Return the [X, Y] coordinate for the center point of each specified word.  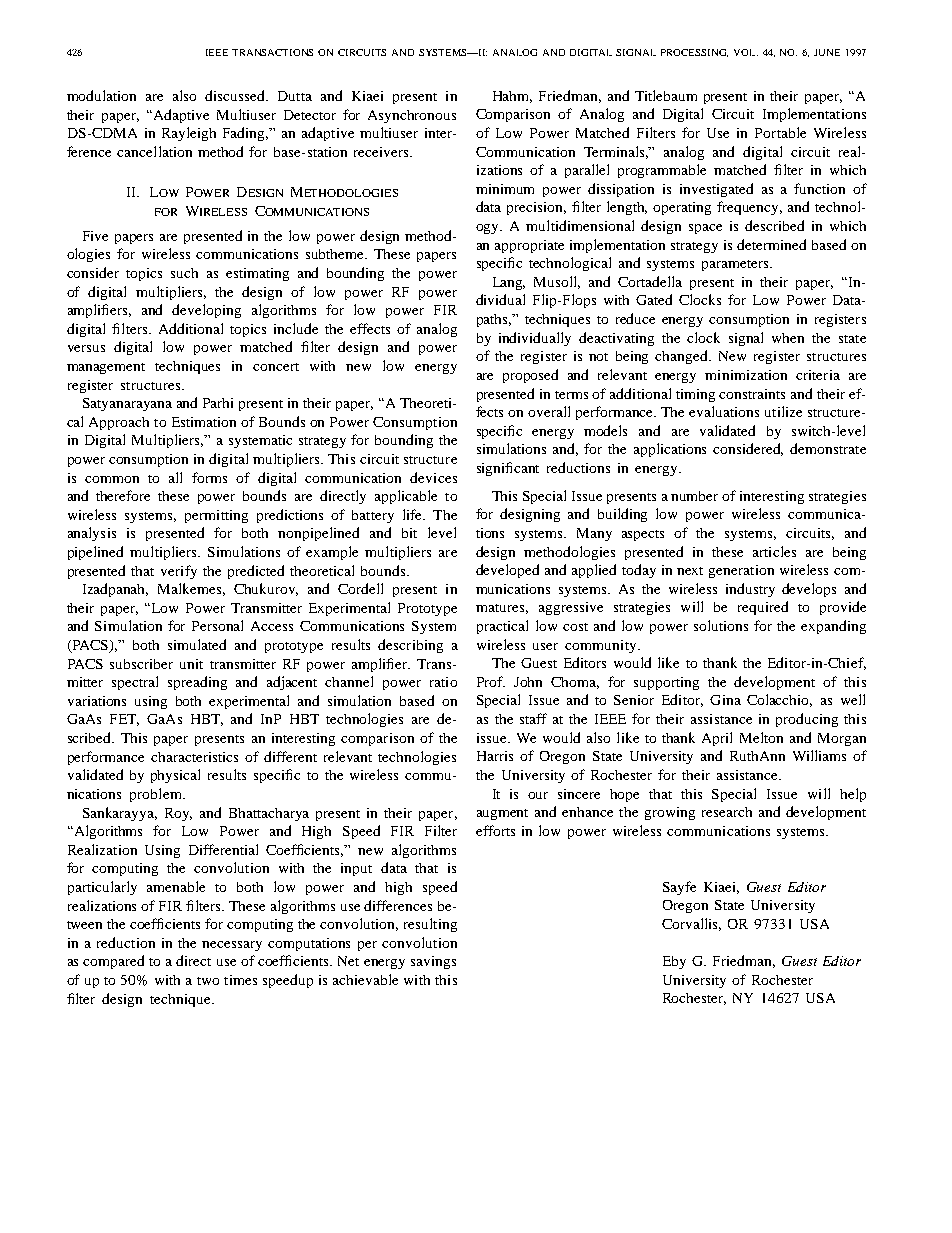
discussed [236, 95]
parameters [736, 265]
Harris [495, 756]
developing [206, 311]
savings [433, 962]
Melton [761, 737]
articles [774, 551]
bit [409, 533]
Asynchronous [412, 116]
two [208, 981]
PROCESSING [694, 53]
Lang [509, 283]
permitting [216, 516]
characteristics [194, 757]
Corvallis [691, 924]
